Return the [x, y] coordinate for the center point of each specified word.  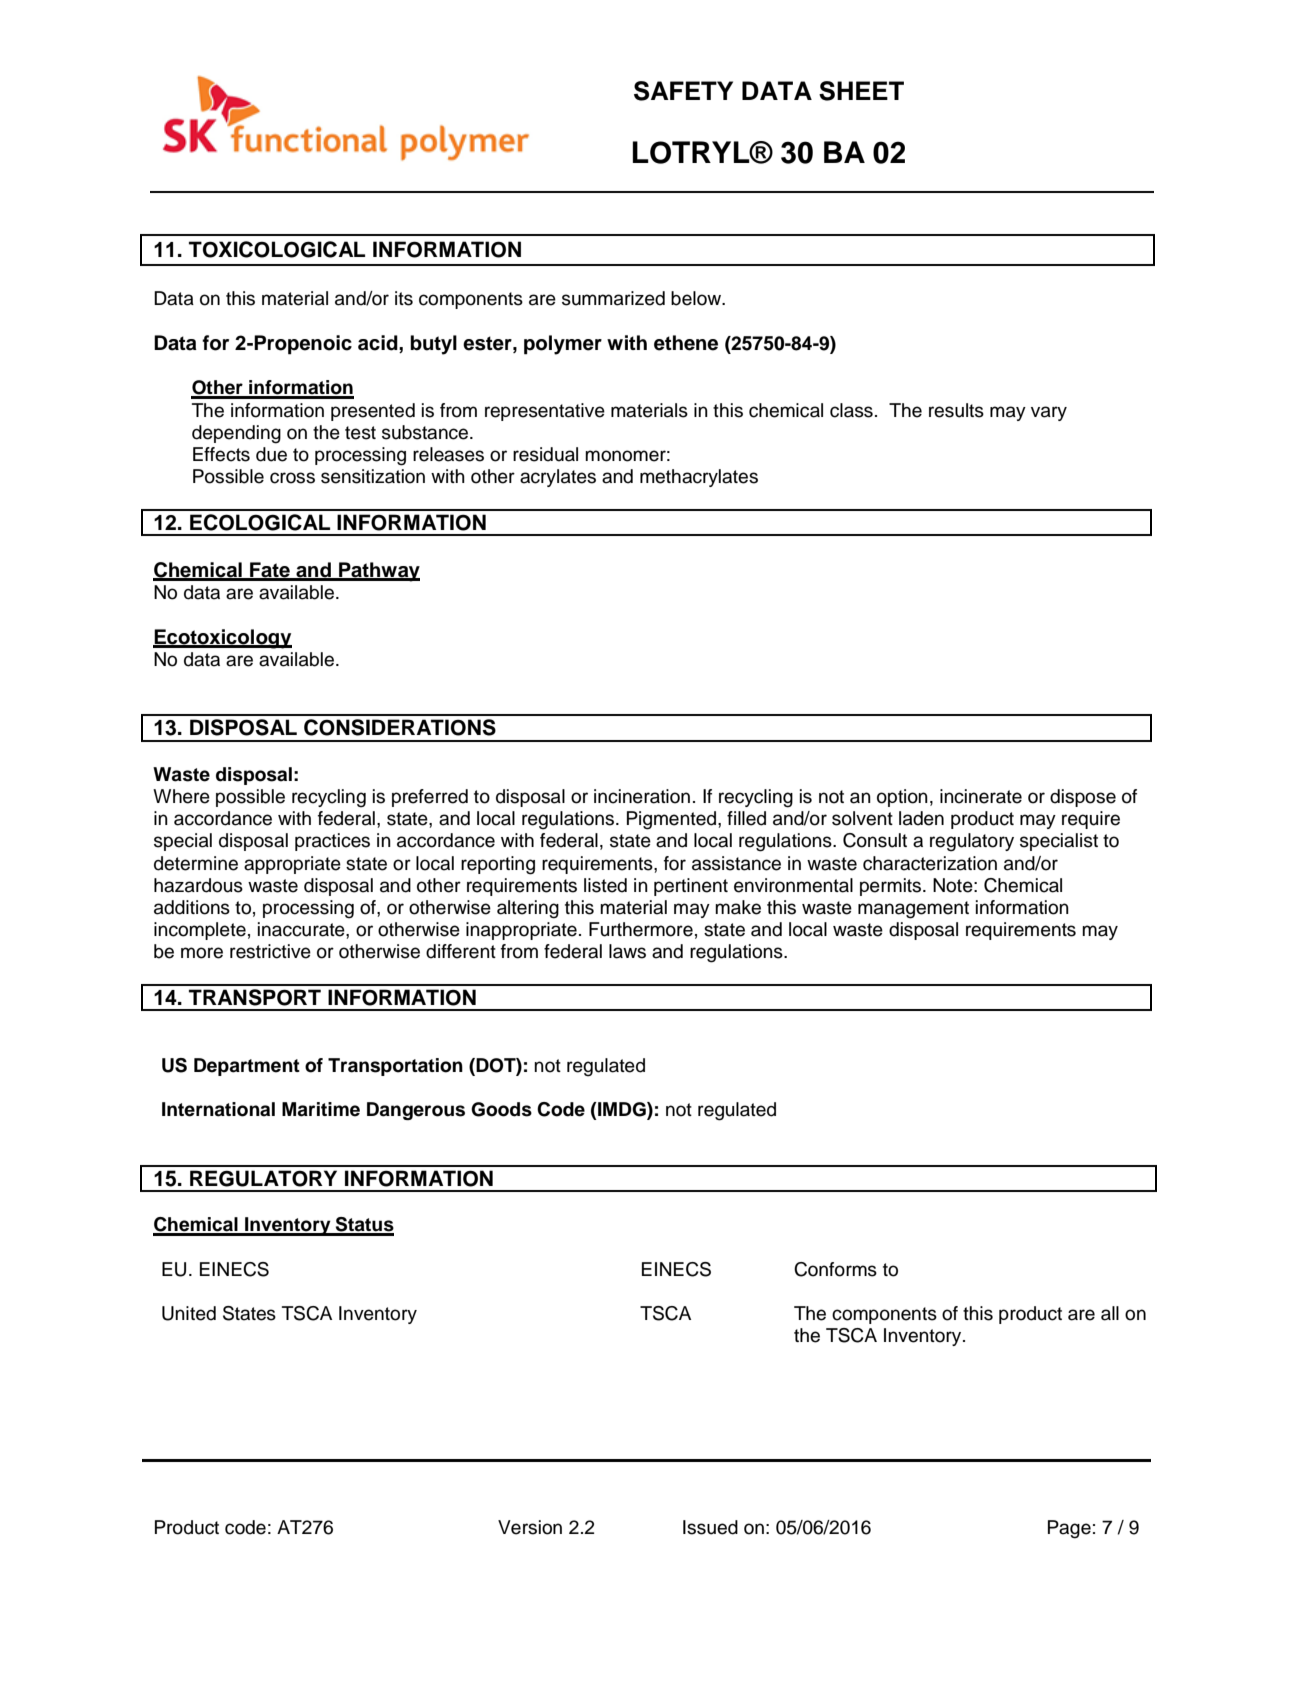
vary [1049, 413]
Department [247, 1067]
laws [627, 951]
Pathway [378, 572]
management [913, 910]
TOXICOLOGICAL [277, 249]
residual [545, 454]
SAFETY [683, 91]
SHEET [861, 91]
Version [530, 1527]
